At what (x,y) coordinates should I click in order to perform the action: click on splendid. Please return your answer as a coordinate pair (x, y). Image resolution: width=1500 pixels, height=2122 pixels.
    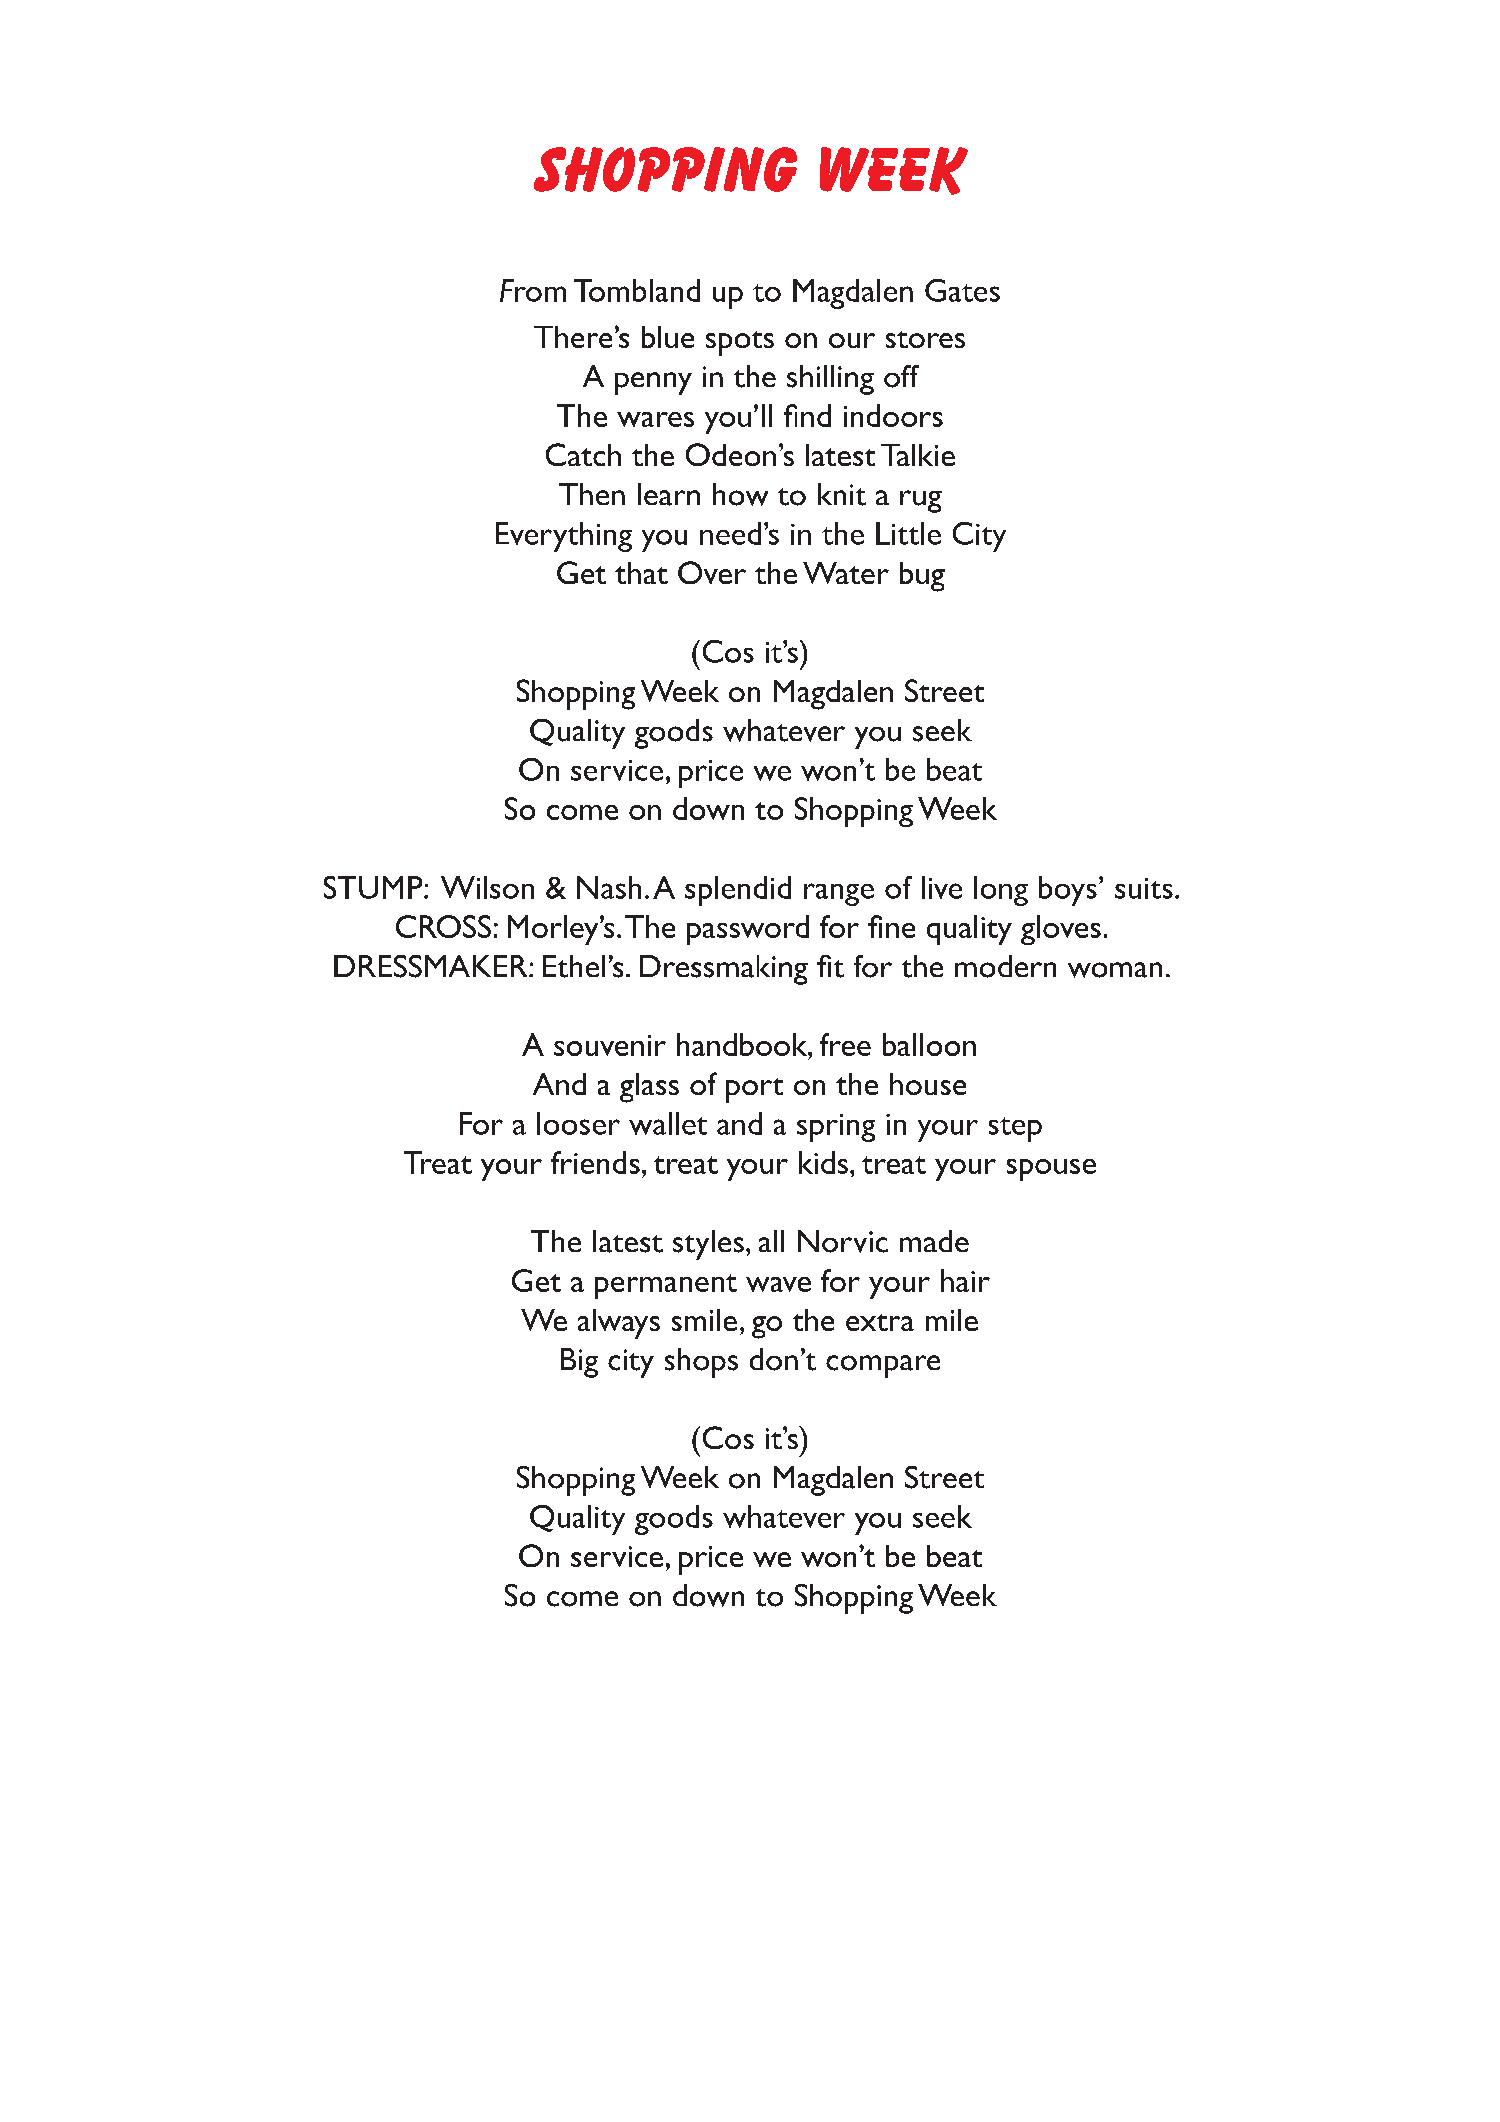
    Looking at the image, I should click on (738, 891).
